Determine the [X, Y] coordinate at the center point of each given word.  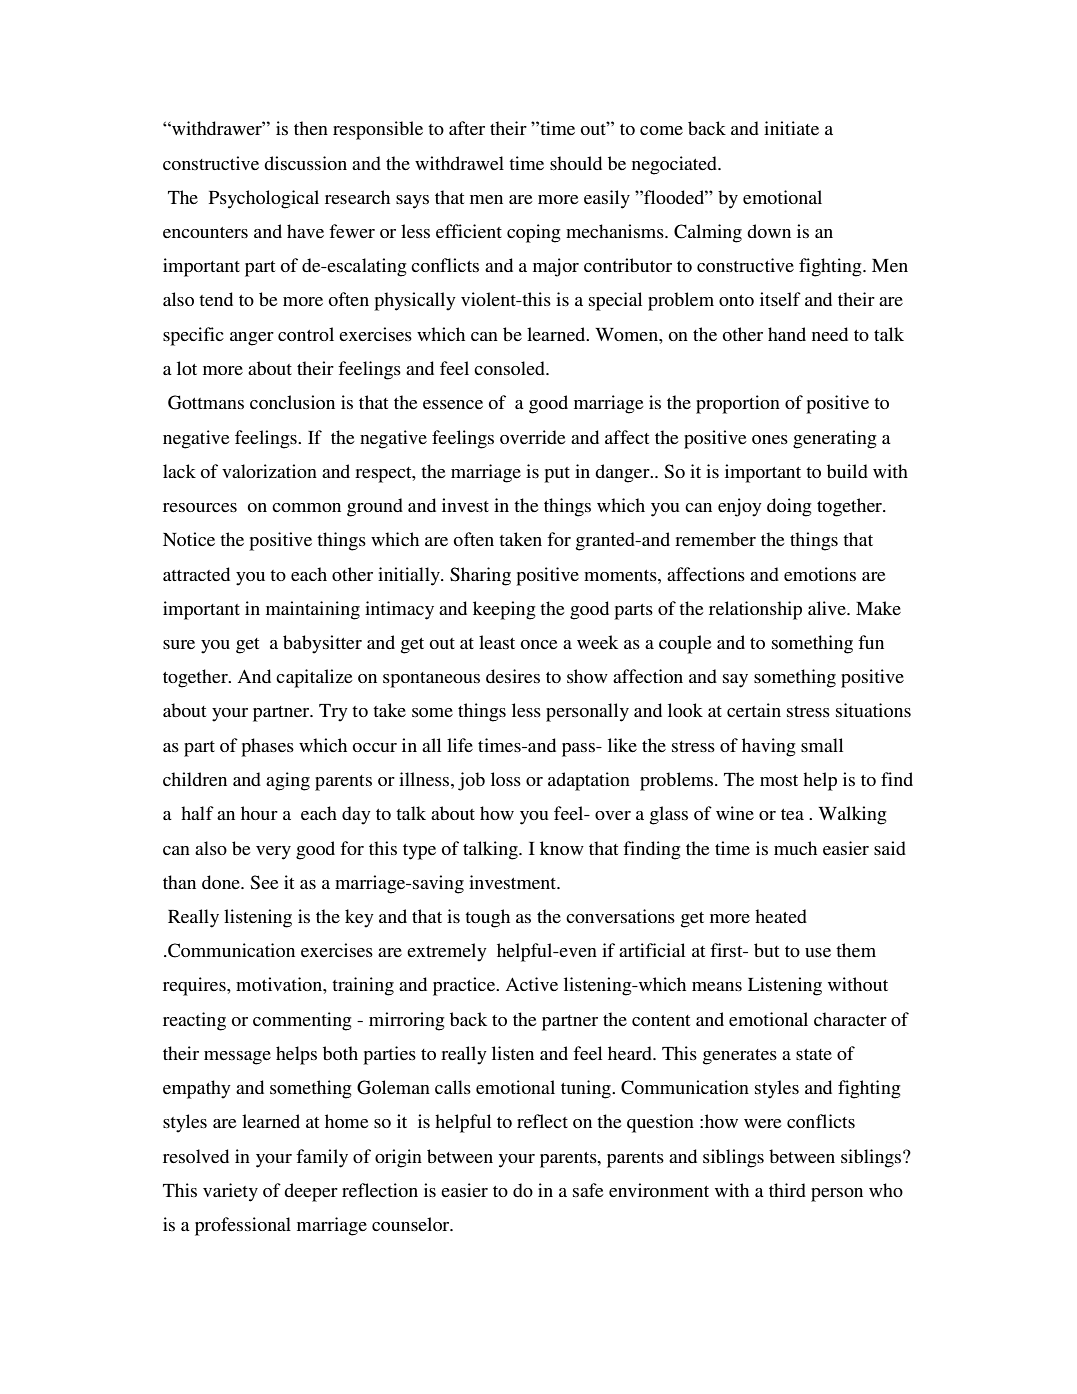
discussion [305, 163]
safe [588, 1190]
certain [754, 710]
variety [230, 1192]
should [576, 163]
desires [513, 676]
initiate [791, 128]
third [787, 1190]
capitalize [314, 678]
